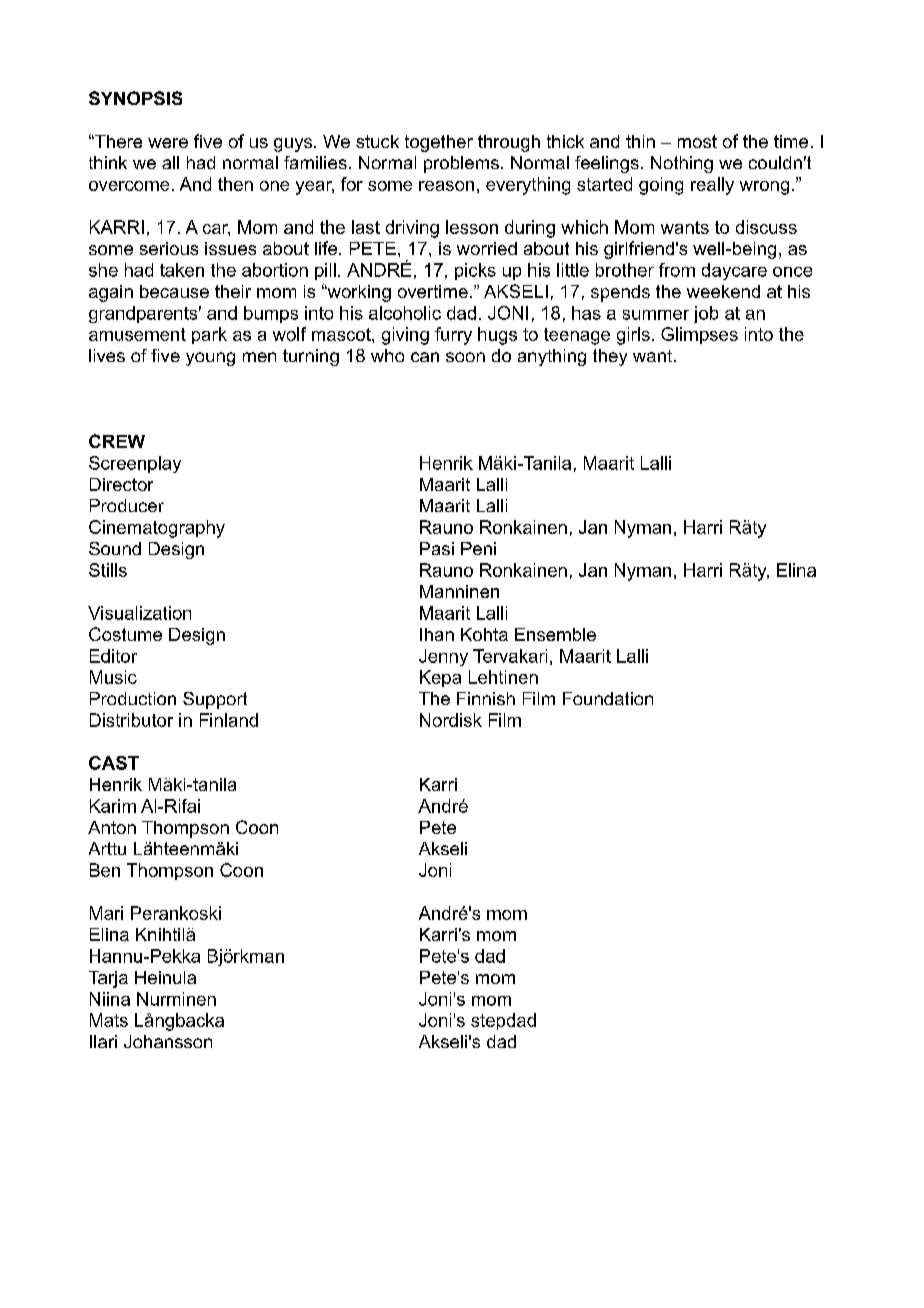 This screenshot has height=1308, width=924. What do you see at coordinates (608, 698) in the screenshot?
I see `Foundation` at bounding box center [608, 698].
